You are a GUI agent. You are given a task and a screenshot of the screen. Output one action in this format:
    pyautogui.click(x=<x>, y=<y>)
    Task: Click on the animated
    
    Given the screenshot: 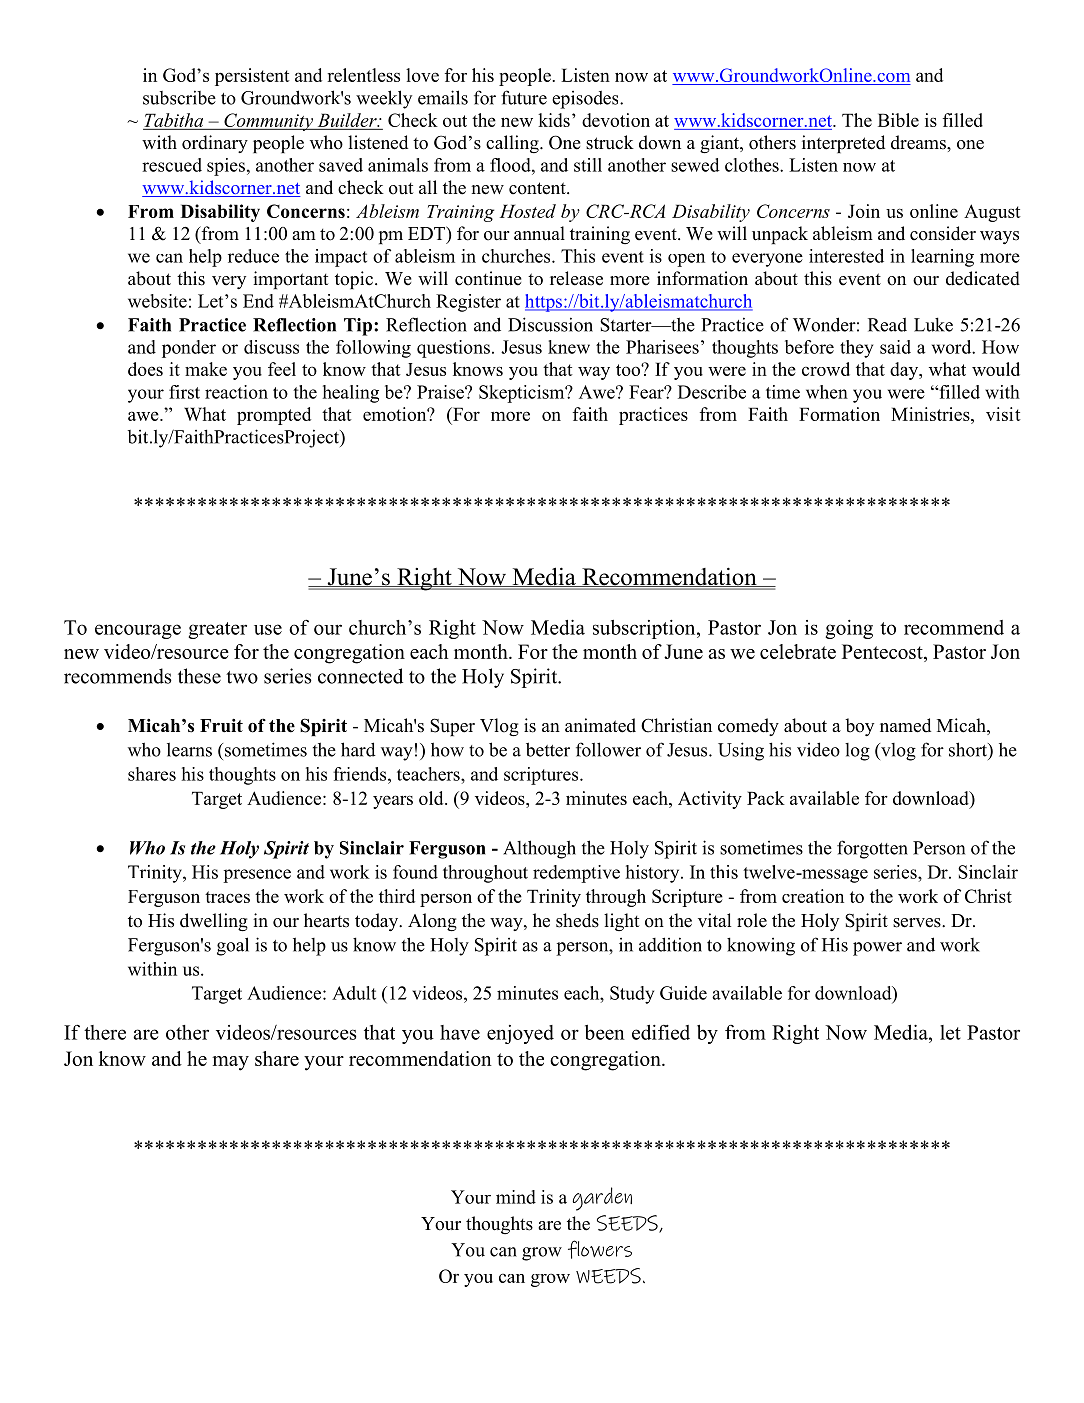 What is the action you would take?
    pyautogui.click(x=600, y=725)
